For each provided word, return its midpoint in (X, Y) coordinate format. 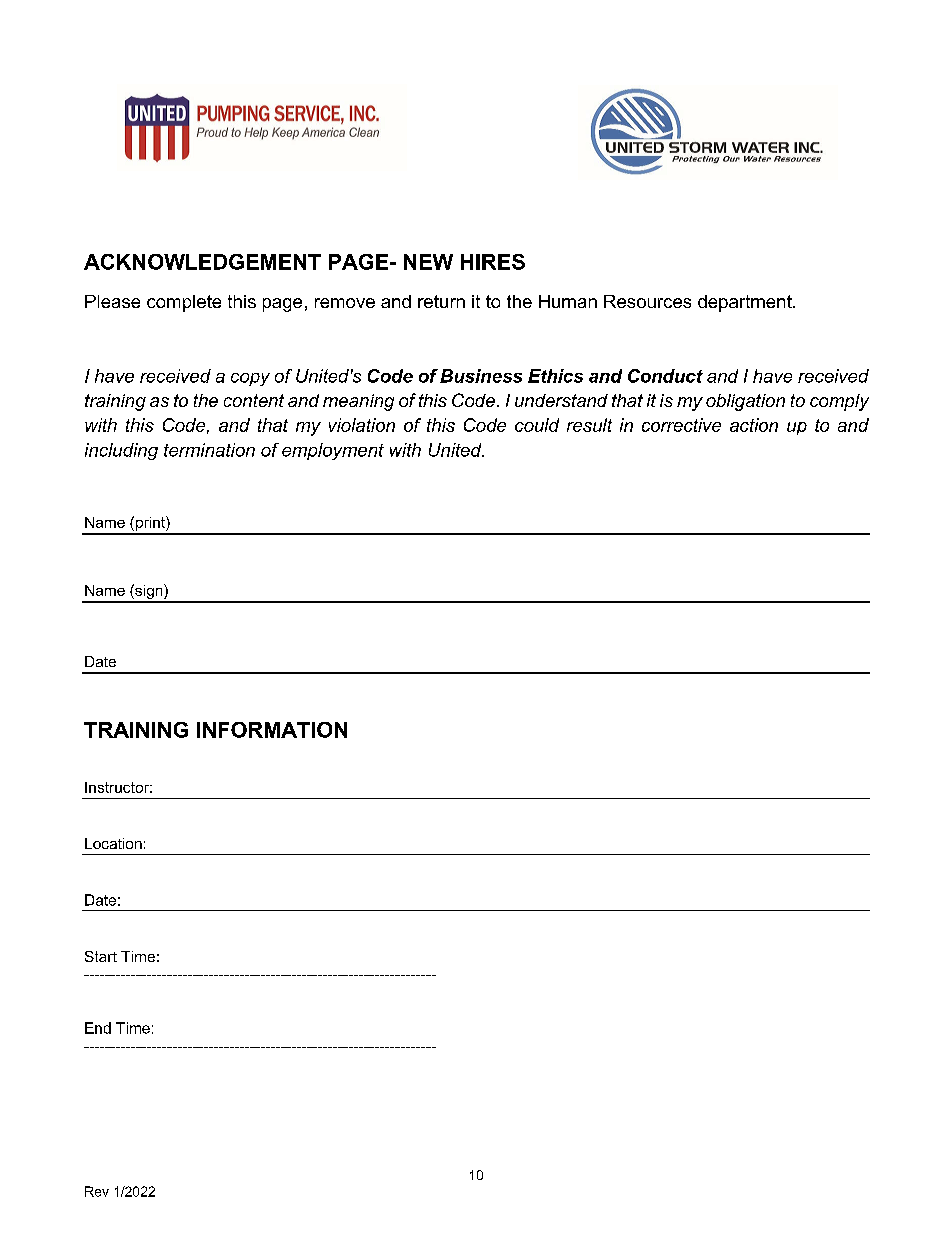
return (441, 301)
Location (113, 843)
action (754, 425)
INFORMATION (272, 730)
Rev (97, 1191)
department (746, 303)
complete (184, 303)
